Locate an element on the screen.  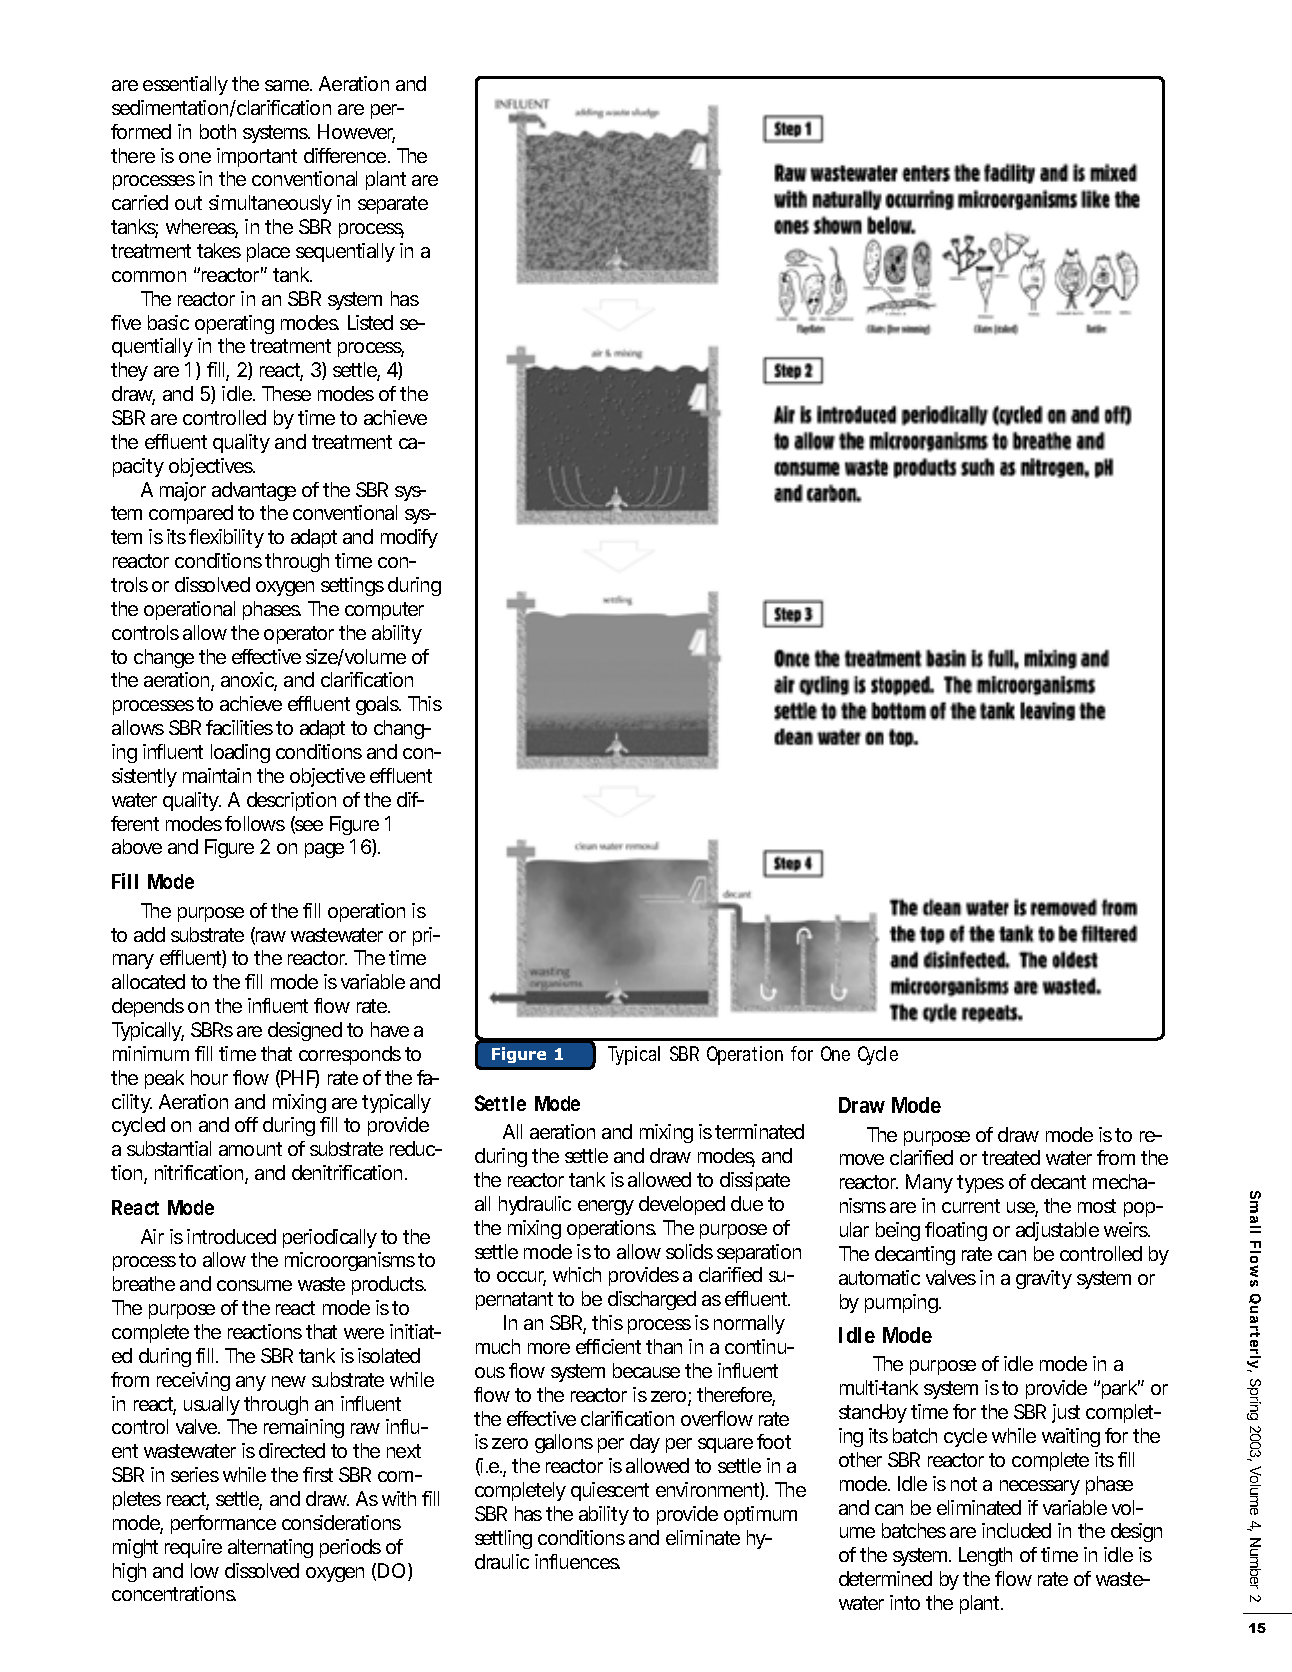
introduced is located at coordinates (231, 1236).
